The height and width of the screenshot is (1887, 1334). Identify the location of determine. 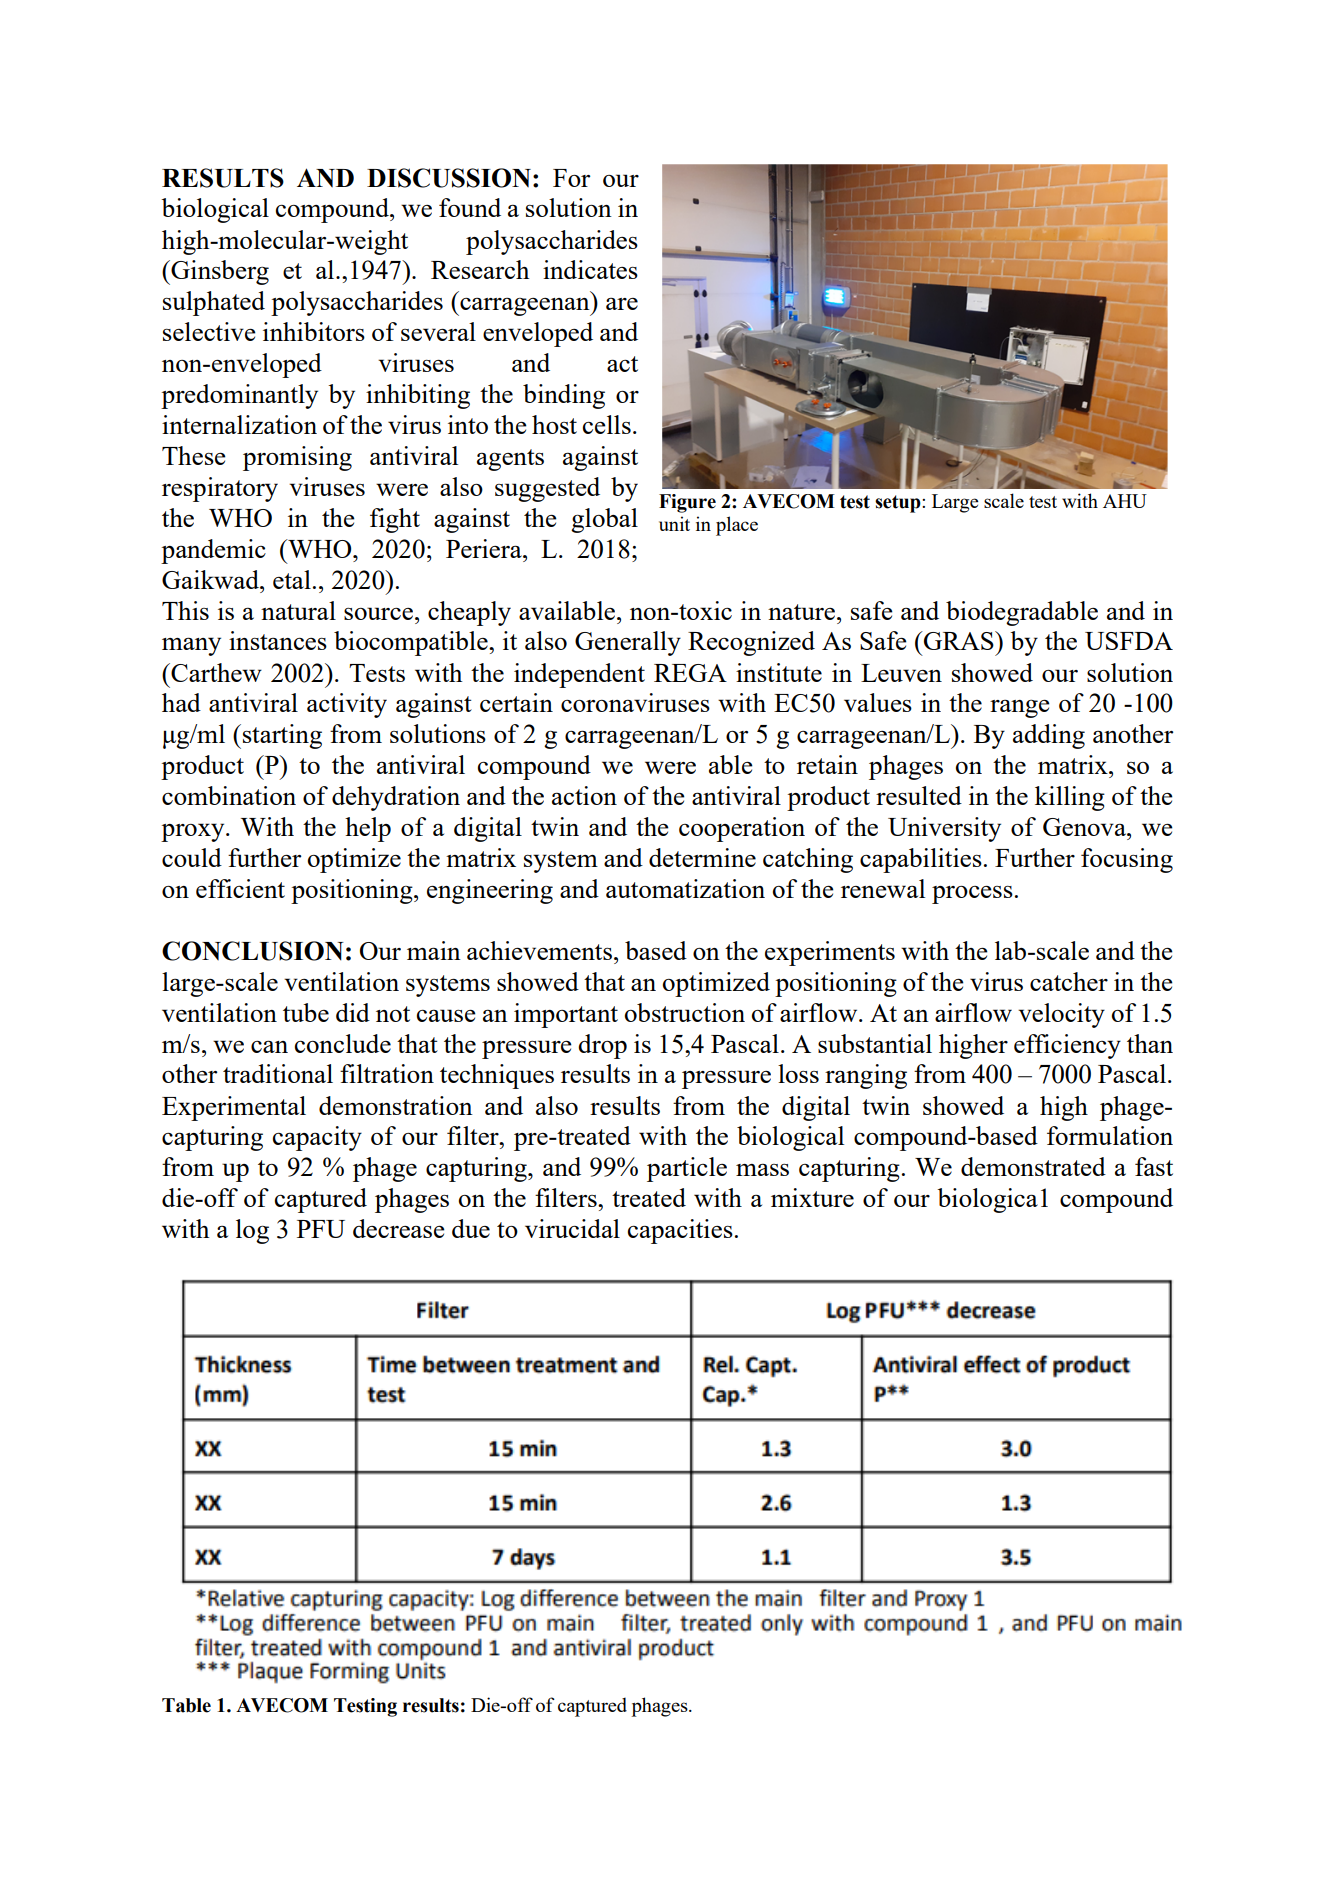
(702, 857).
